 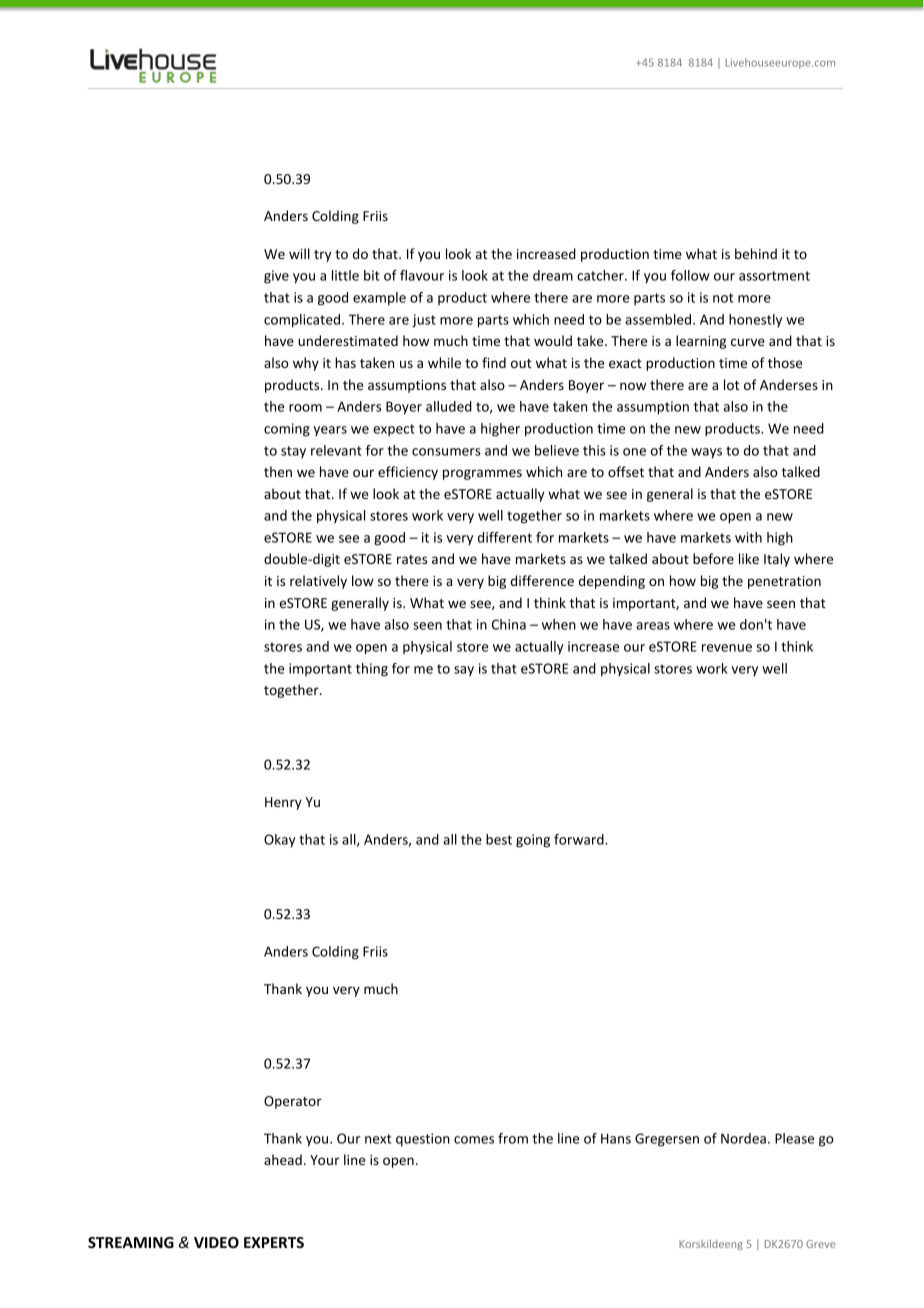 I want to click on revenue, so click(x=727, y=648).
